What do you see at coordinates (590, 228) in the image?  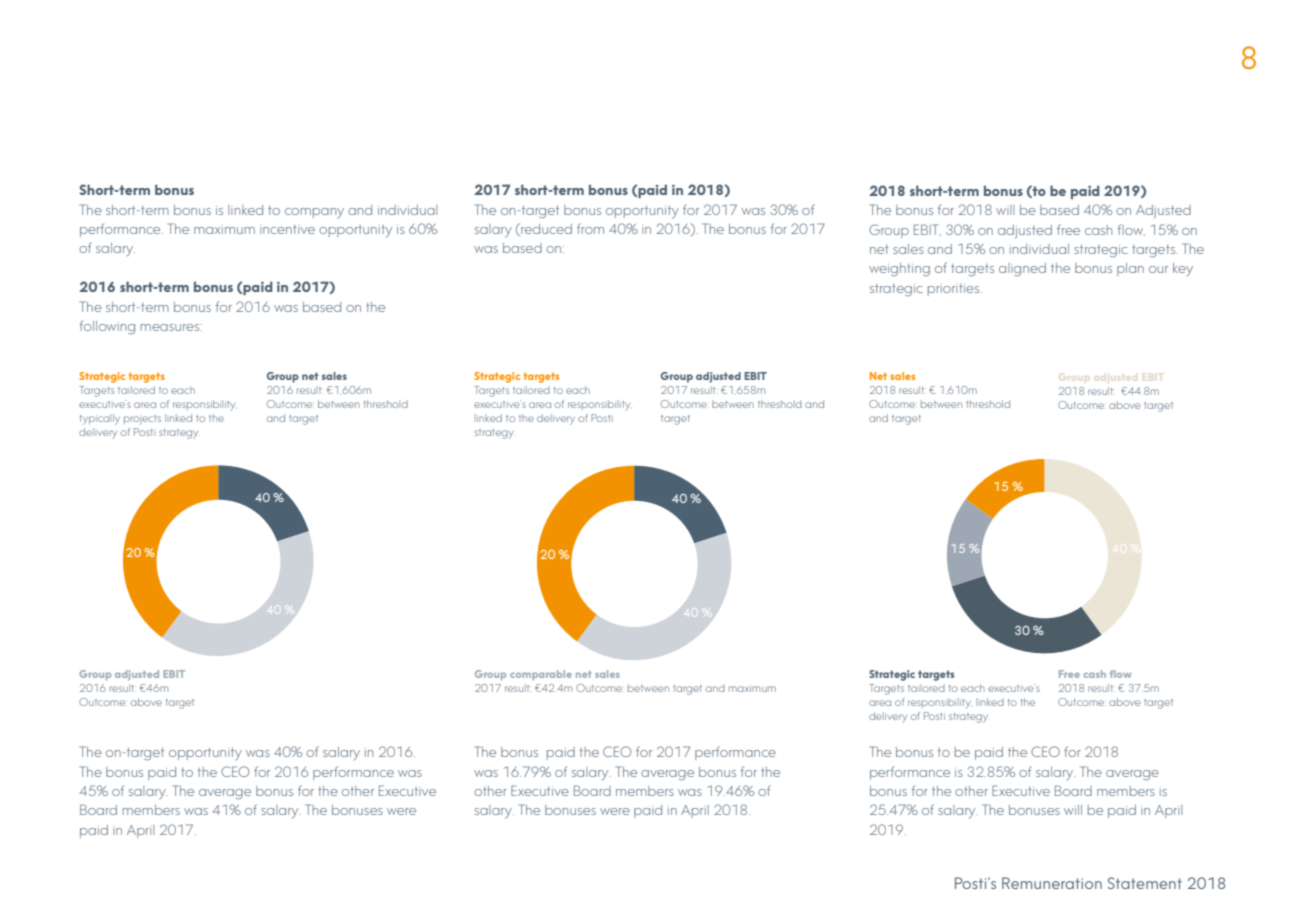 I see `from` at bounding box center [590, 228].
